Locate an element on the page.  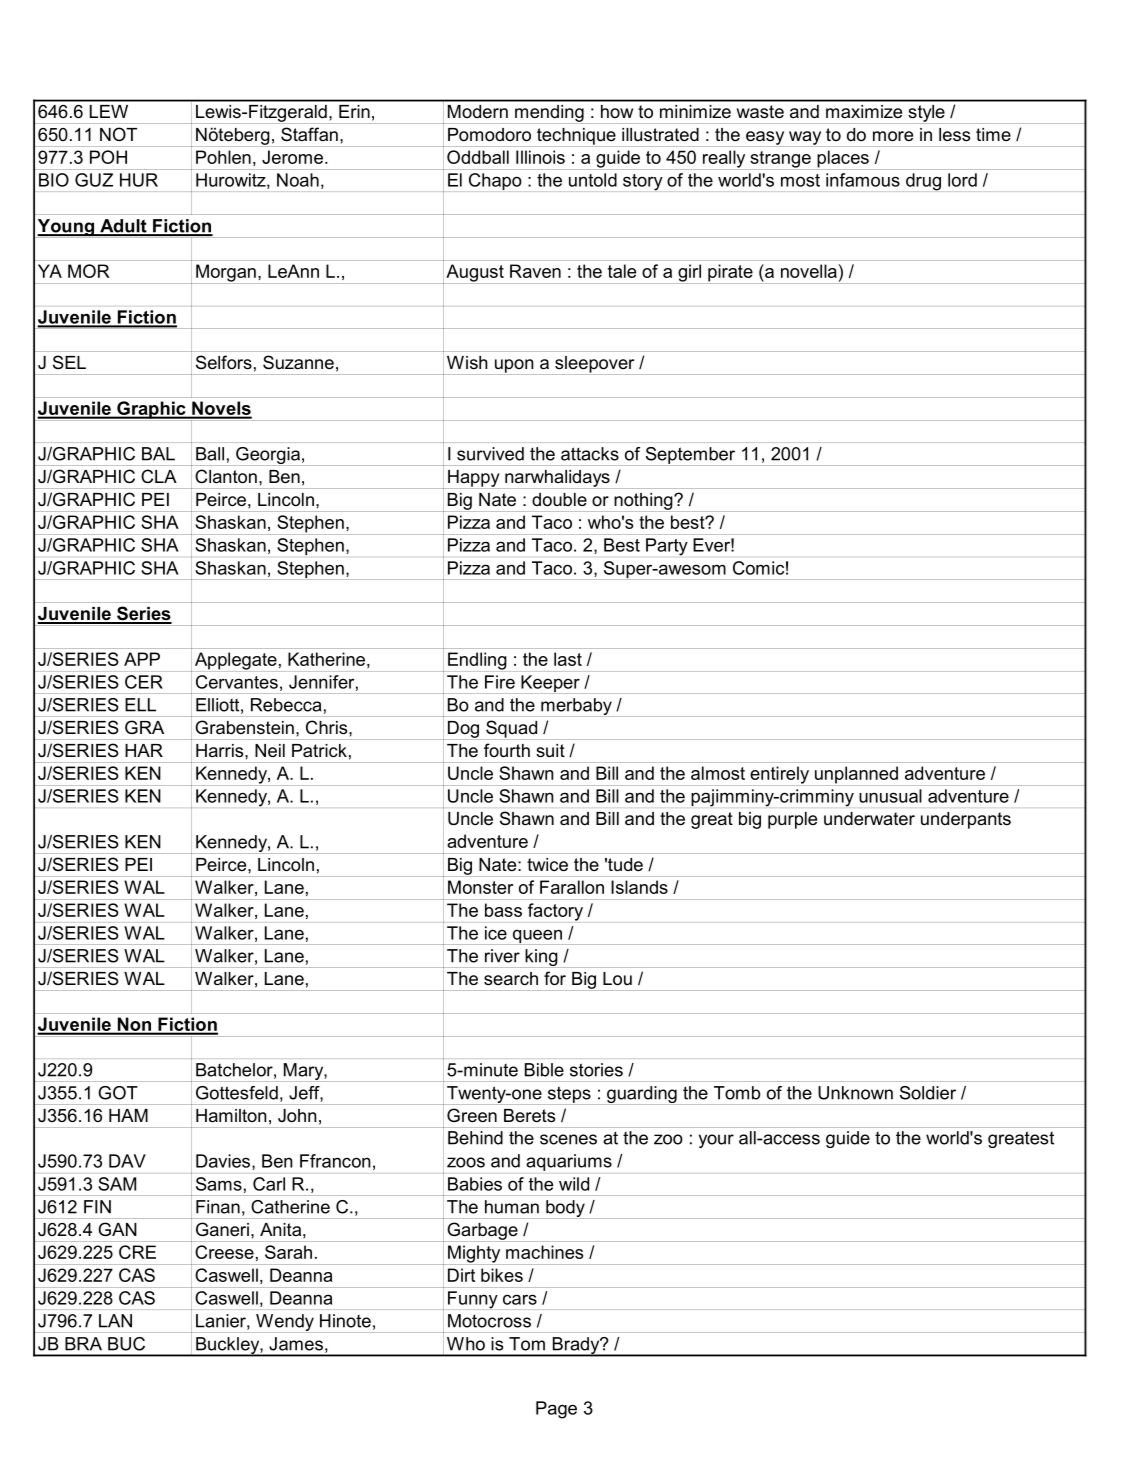
double is located at coordinates (559, 499).
